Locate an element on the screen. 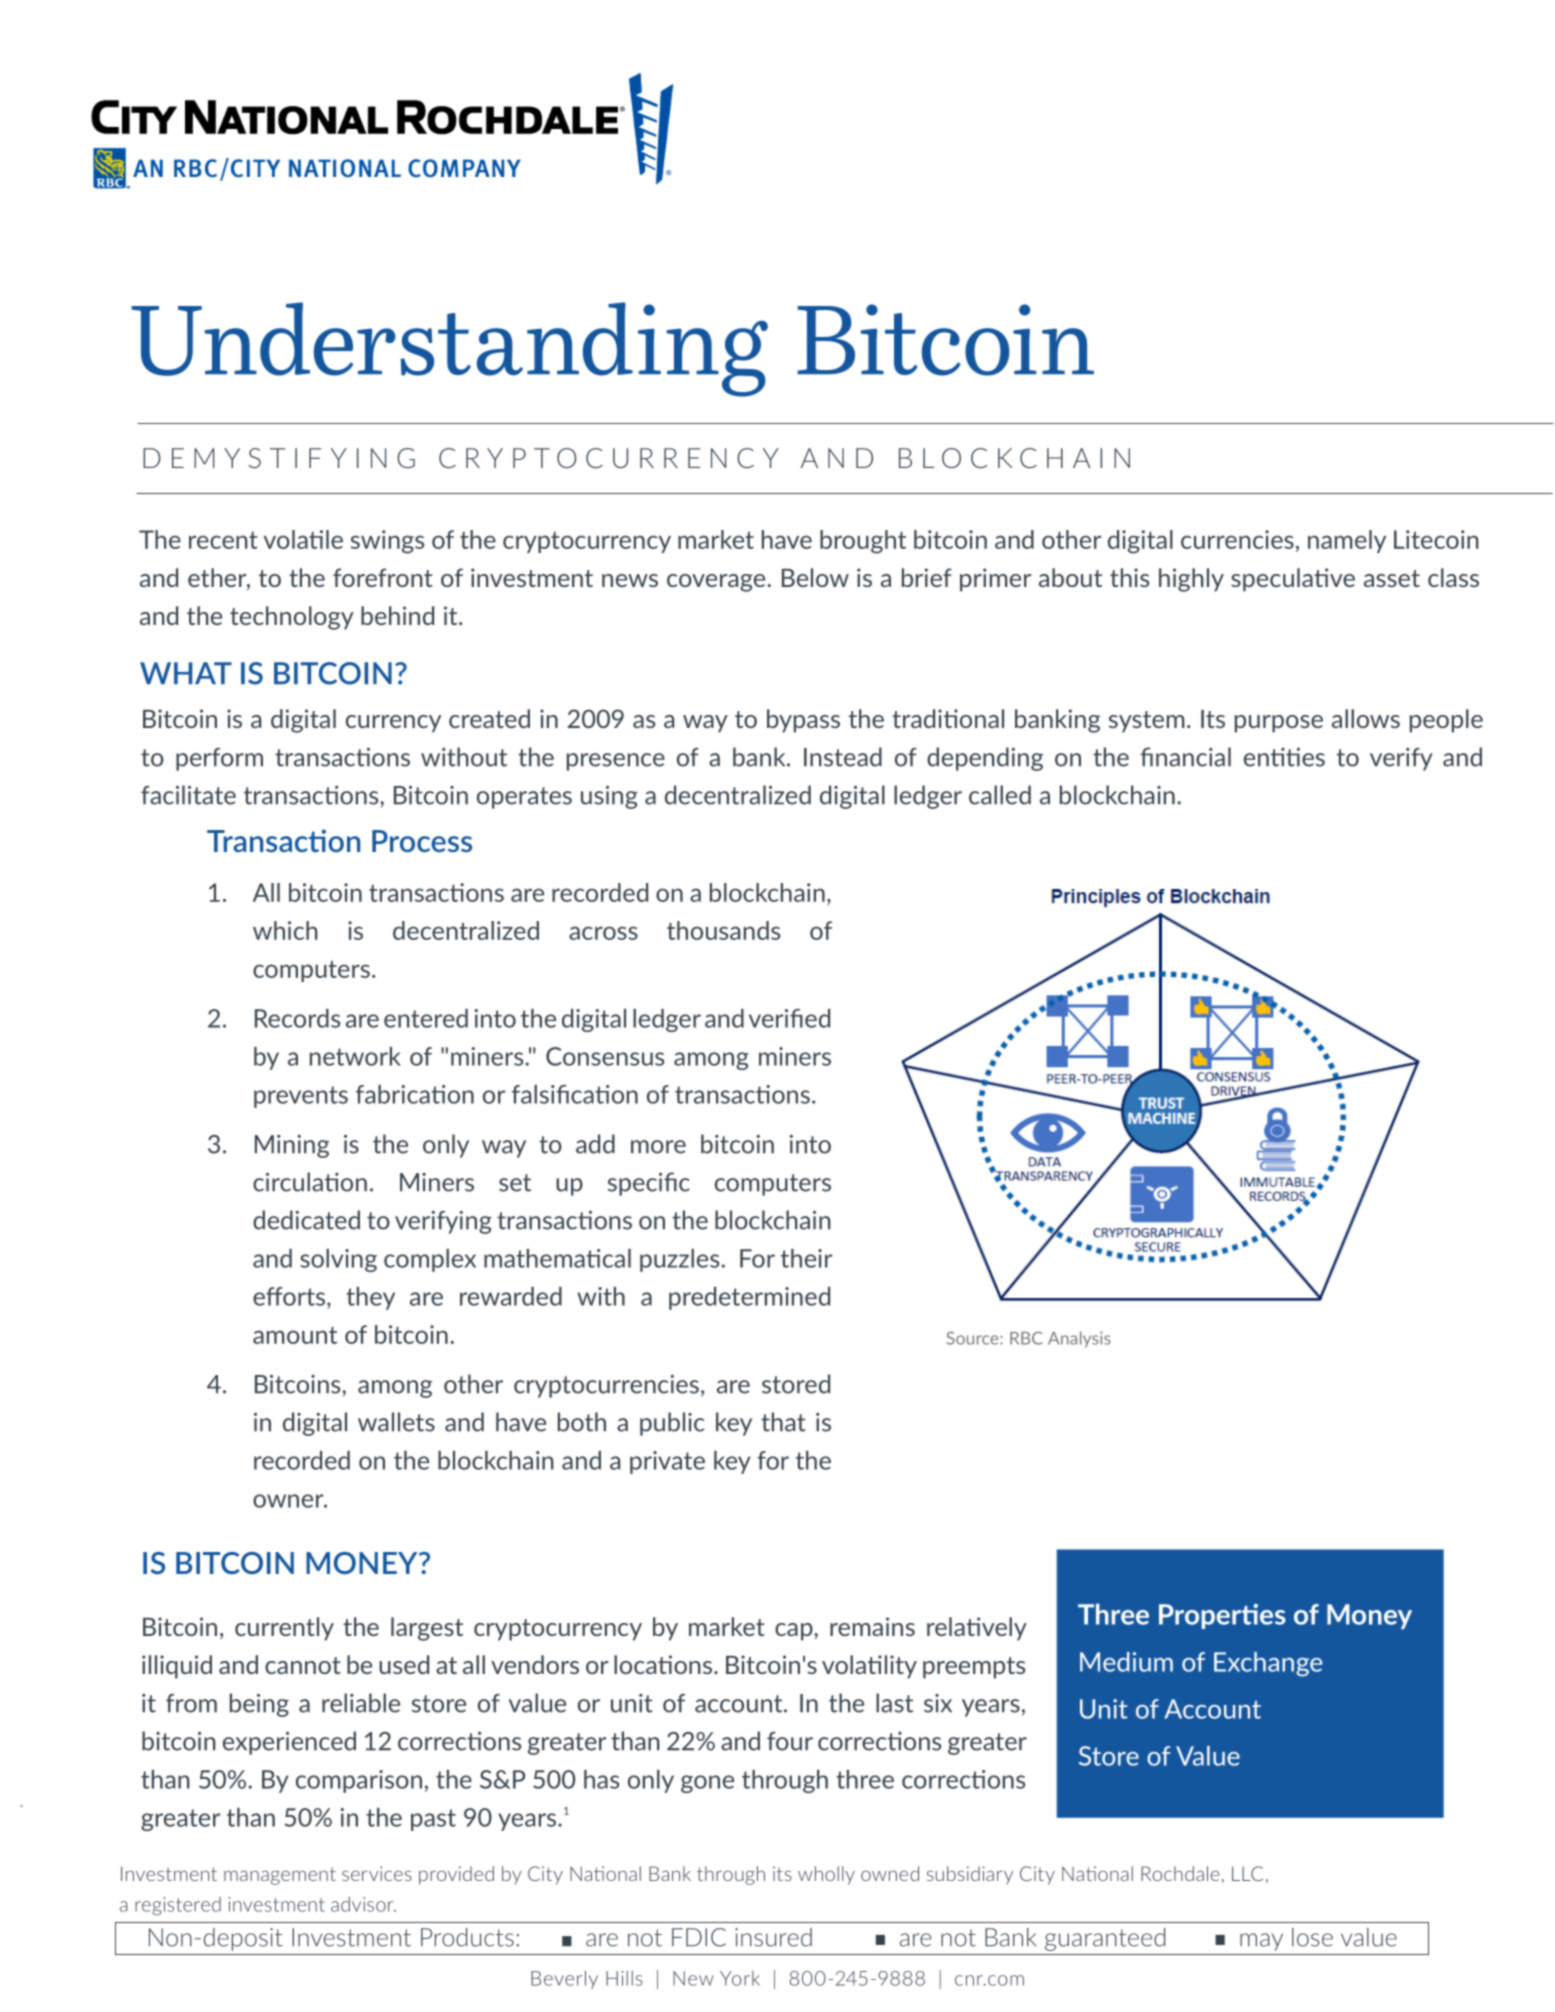 The height and width of the screenshot is (2012, 1555). their is located at coordinates (806, 1258).
